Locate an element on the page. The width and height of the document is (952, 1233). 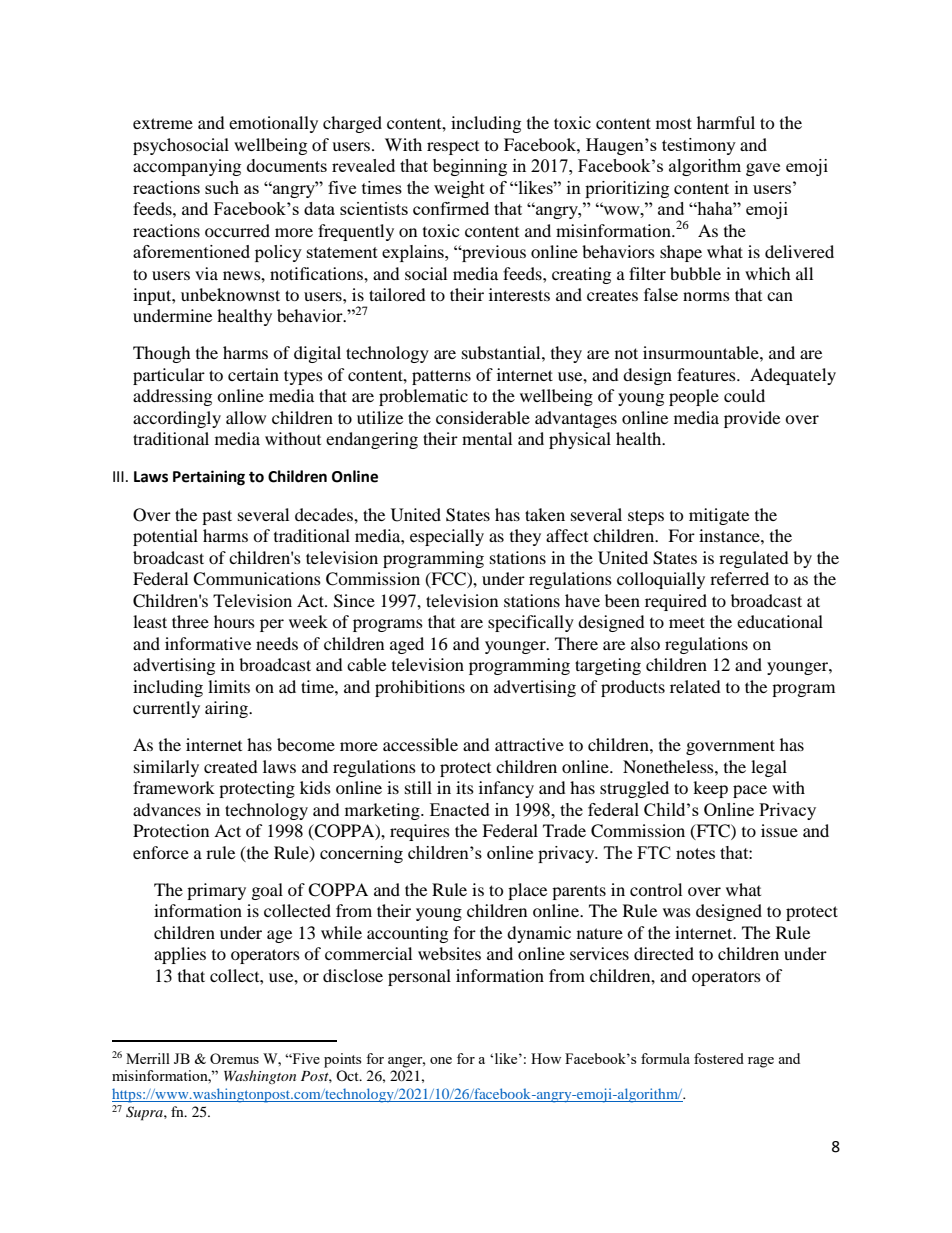
Merrill is located at coordinates (148, 1058).
